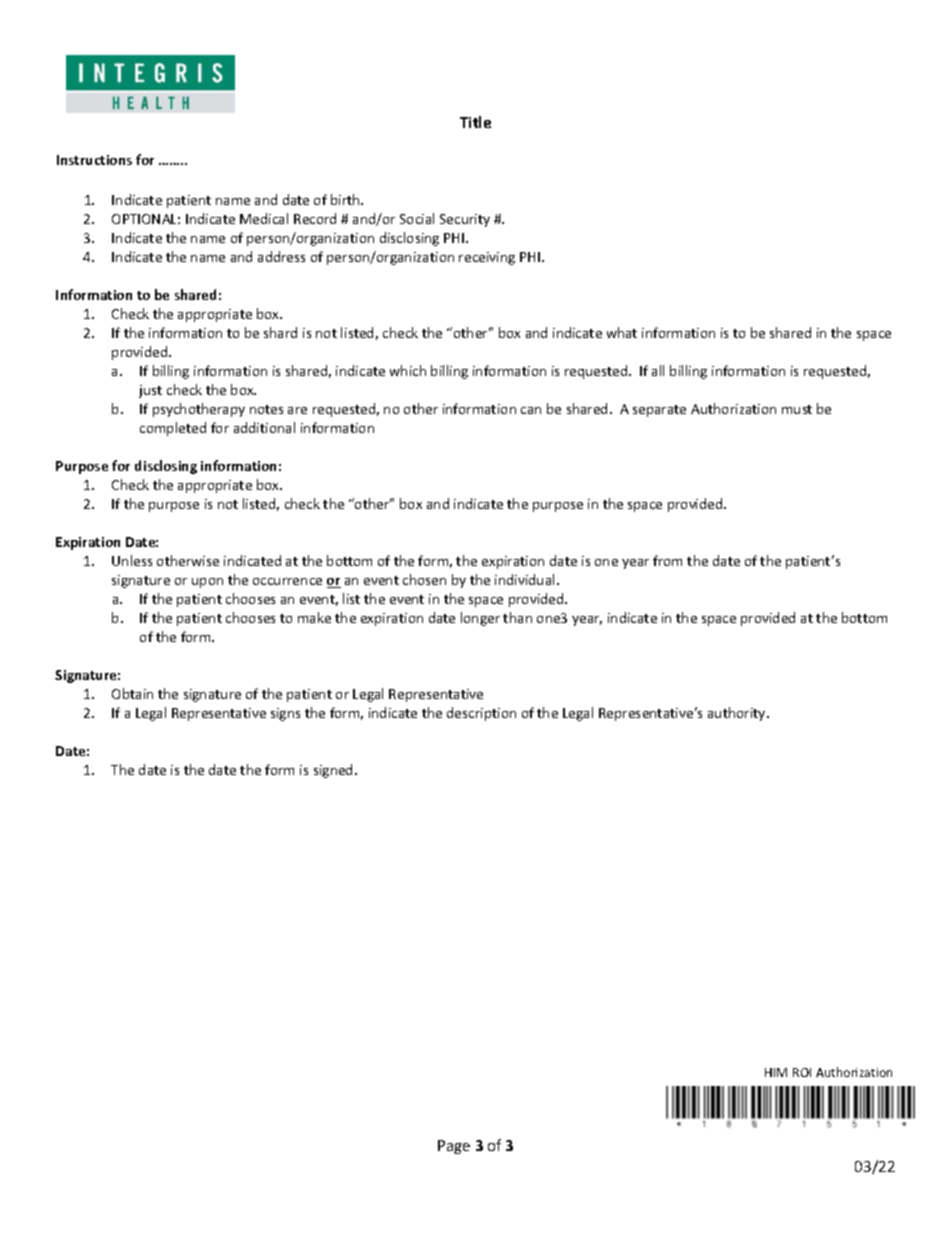  What do you see at coordinates (481, 714) in the image?
I see `description` at bounding box center [481, 714].
